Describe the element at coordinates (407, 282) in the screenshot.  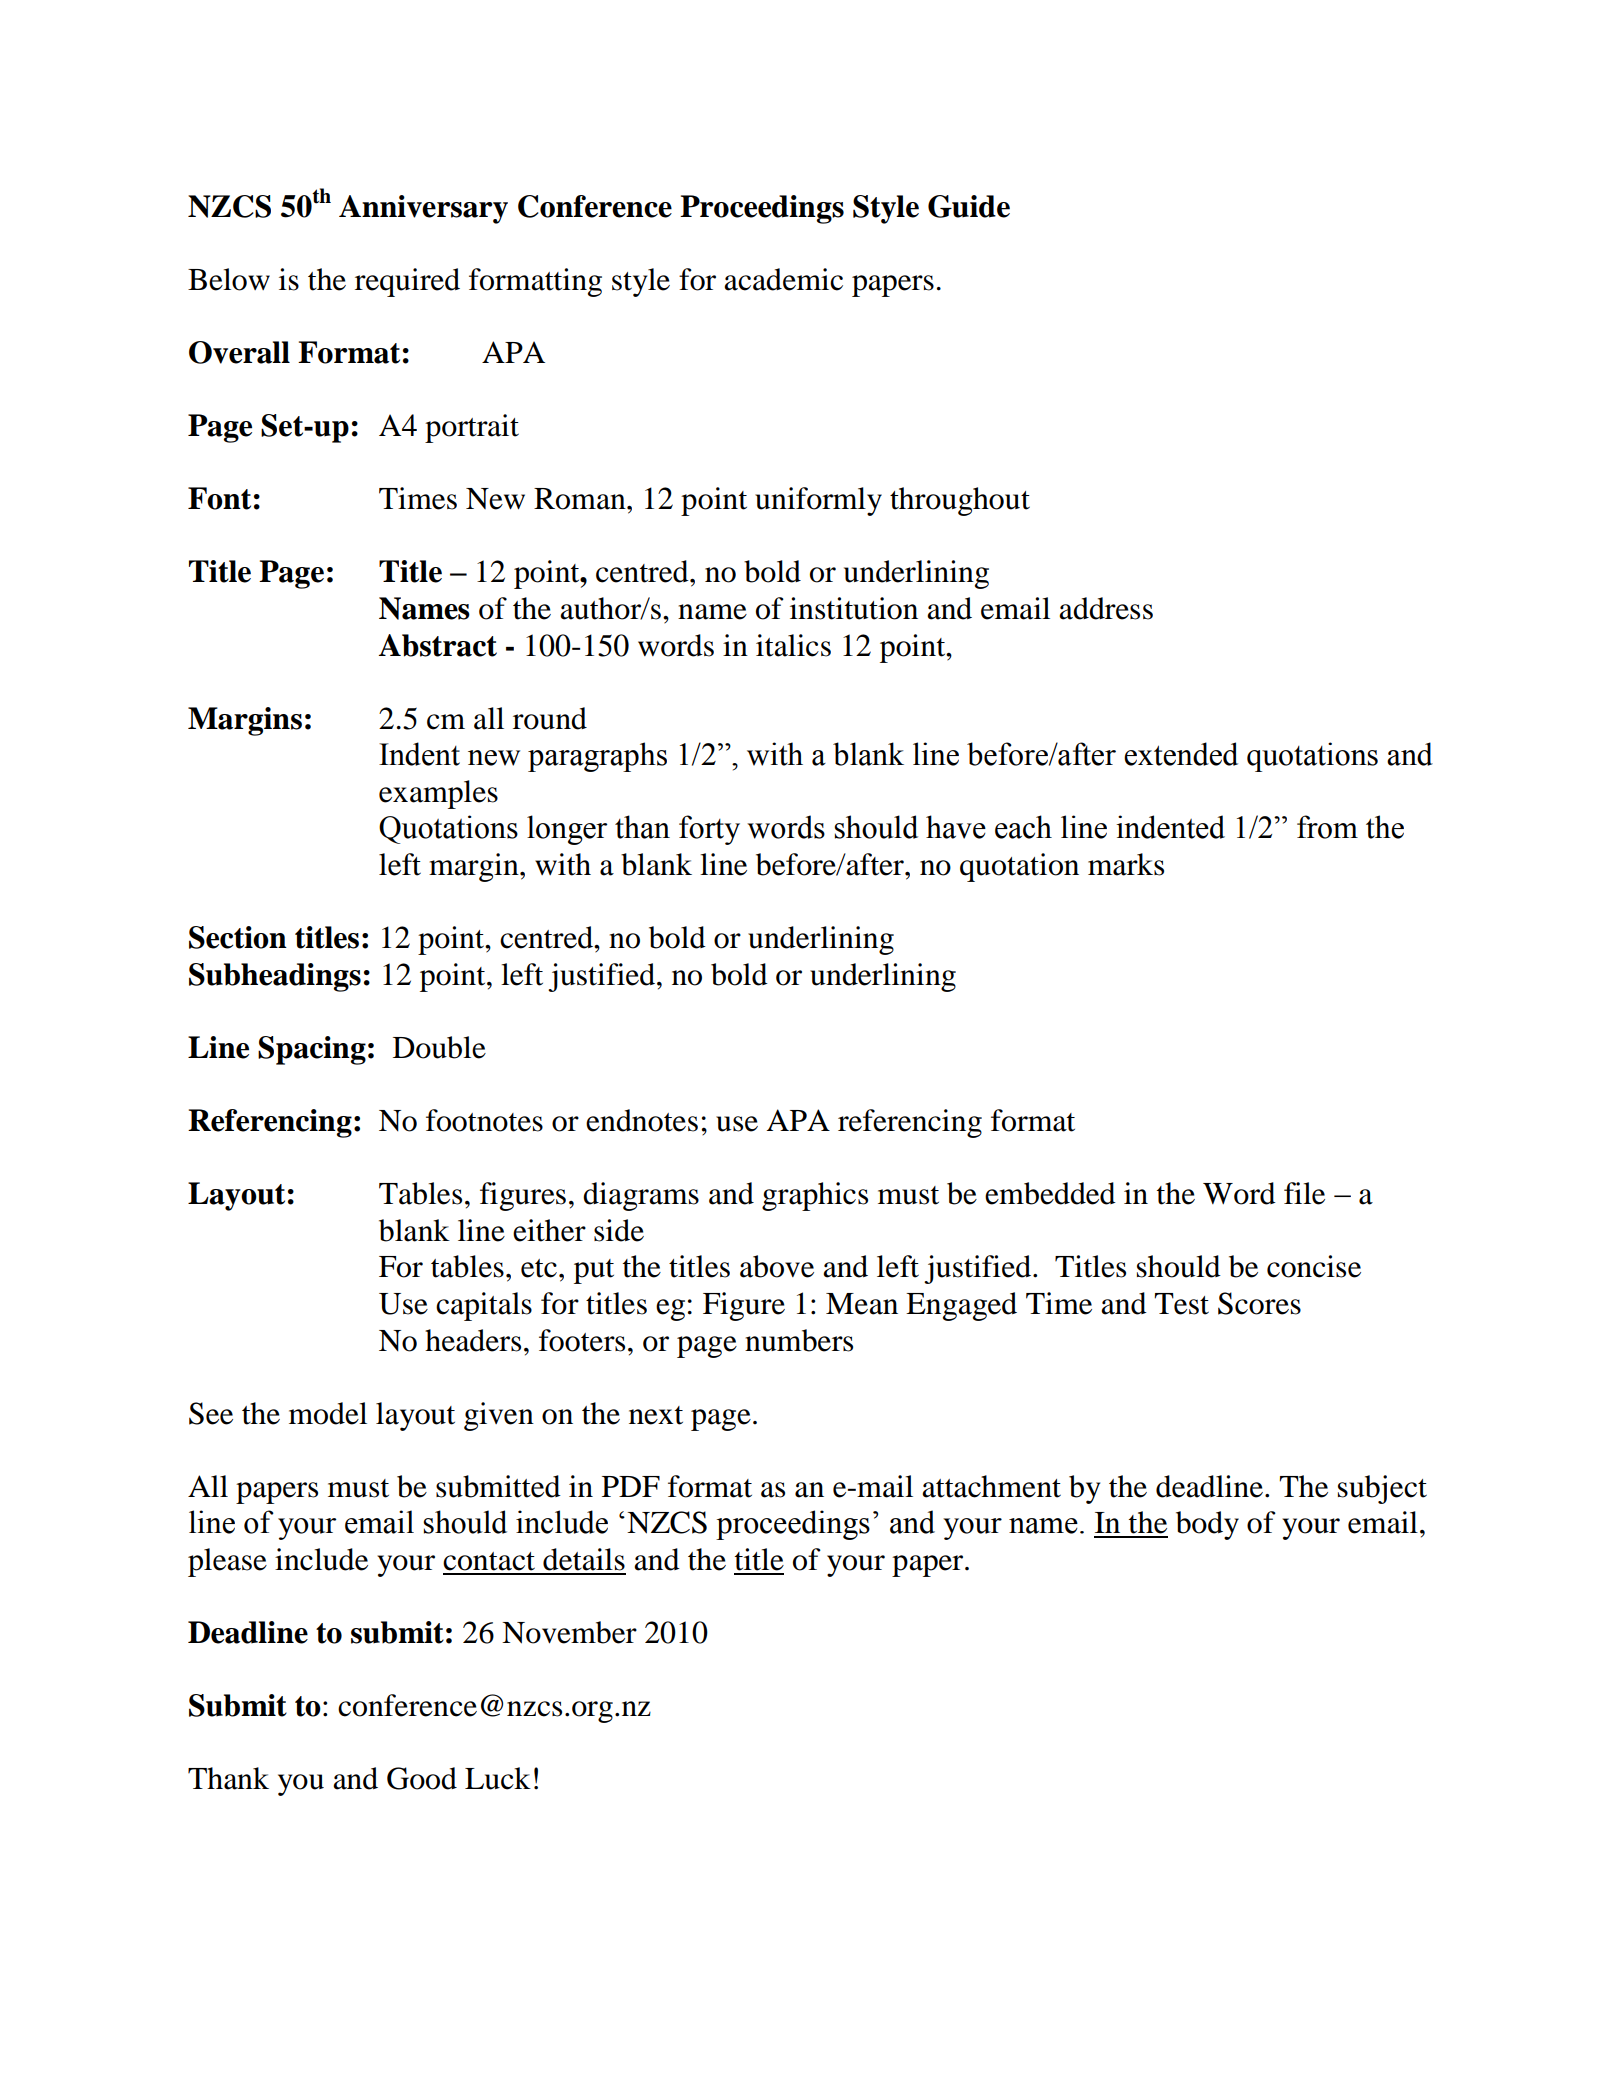
I see `required` at that location.
